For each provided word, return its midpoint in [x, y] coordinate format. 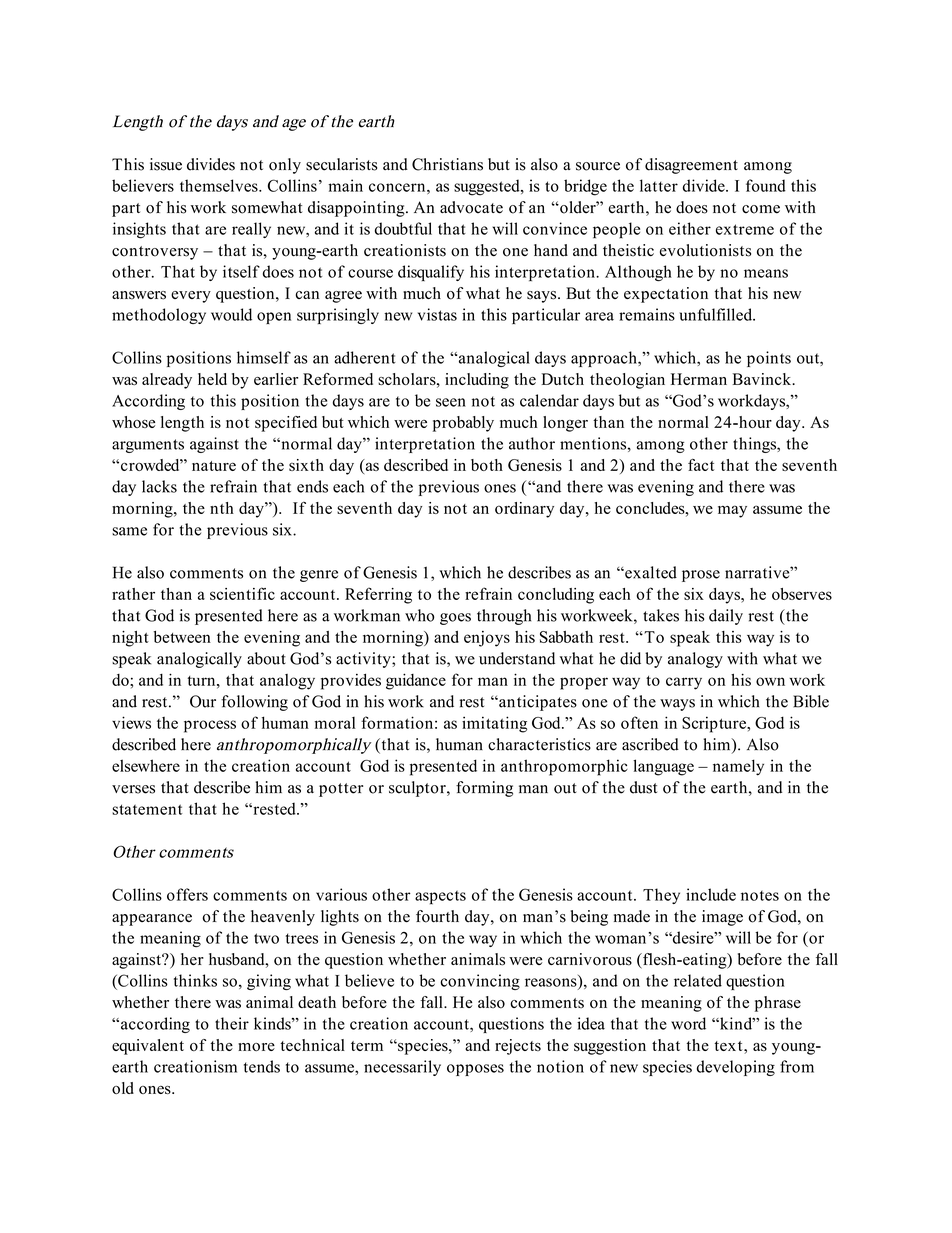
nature [214, 466]
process [210, 726]
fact [701, 465]
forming [484, 789]
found [766, 185]
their [232, 1023]
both [487, 465]
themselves [220, 185]
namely [738, 767]
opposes [475, 1070]
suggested [488, 187]
